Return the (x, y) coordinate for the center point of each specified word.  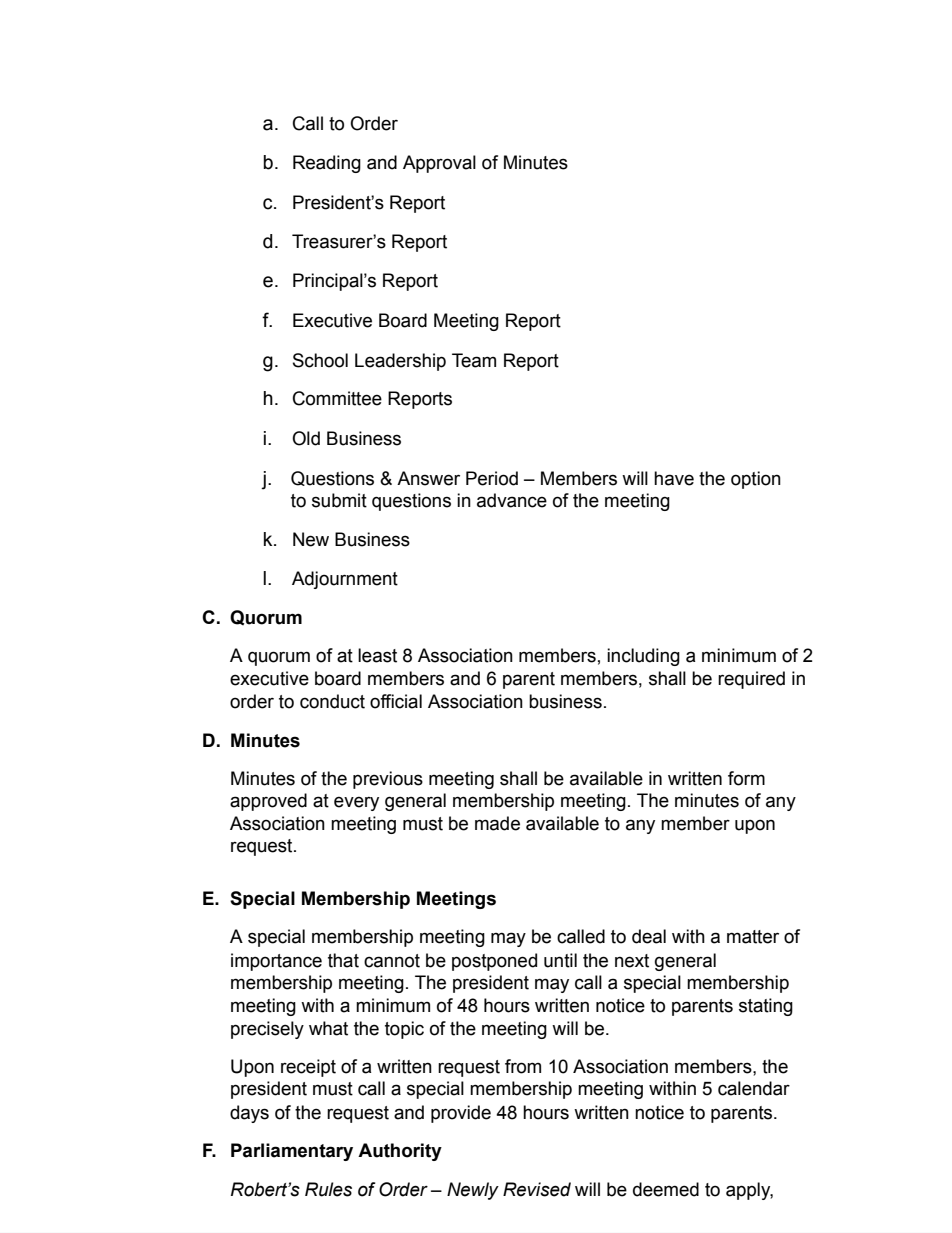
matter (753, 937)
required (751, 680)
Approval (439, 164)
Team (474, 360)
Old (306, 438)
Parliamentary (292, 1152)
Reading (327, 164)
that (343, 960)
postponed (494, 962)
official (396, 701)
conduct (332, 701)
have (674, 478)
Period (492, 478)
